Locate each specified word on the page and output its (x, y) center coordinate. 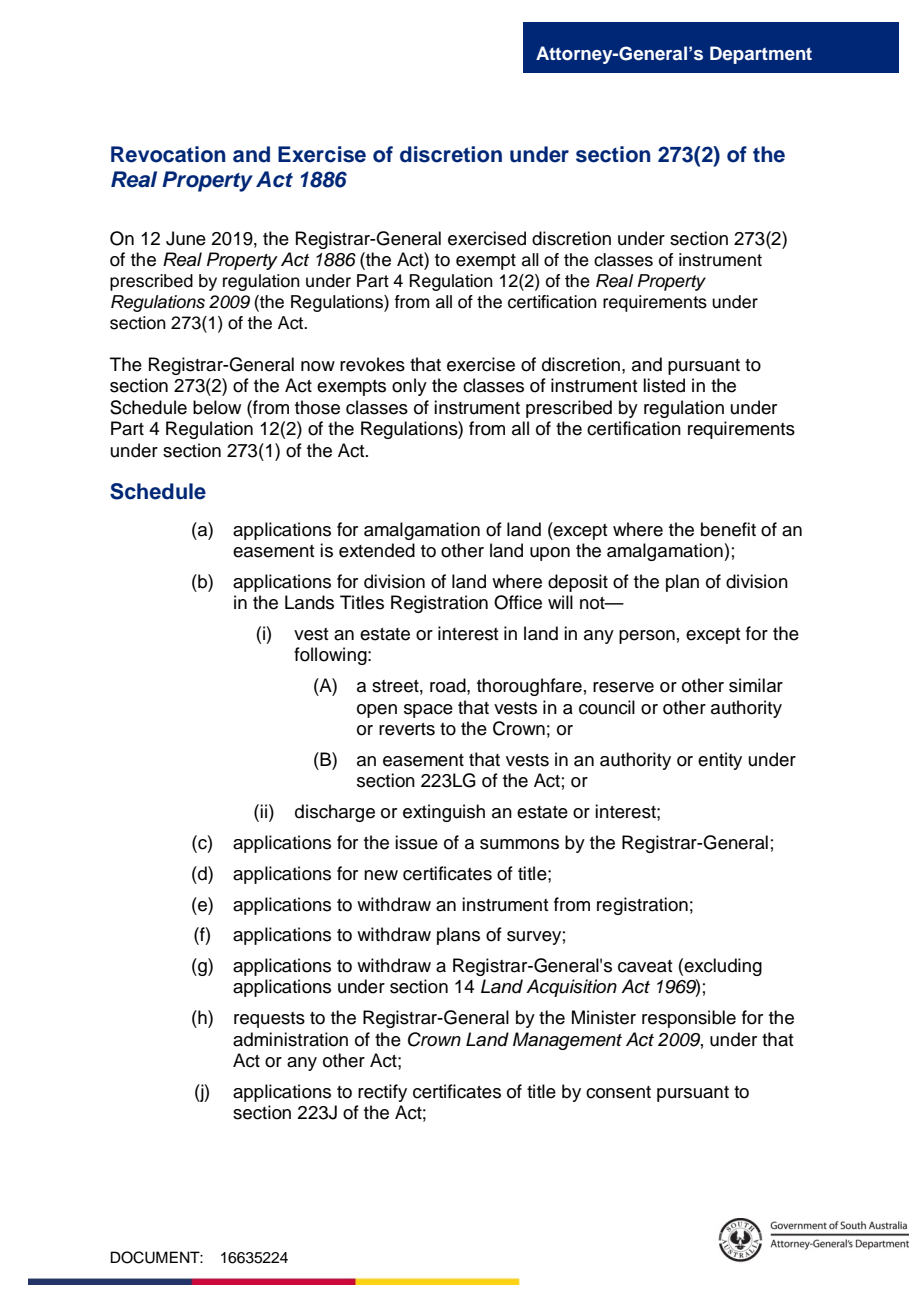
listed (664, 385)
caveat (645, 966)
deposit (578, 583)
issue (416, 842)
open (377, 711)
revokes (372, 364)
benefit (728, 529)
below (217, 407)
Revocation (168, 154)
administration (290, 1039)
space (428, 711)
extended (377, 550)
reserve (623, 687)
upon (550, 554)
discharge (335, 813)
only (409, 387)
